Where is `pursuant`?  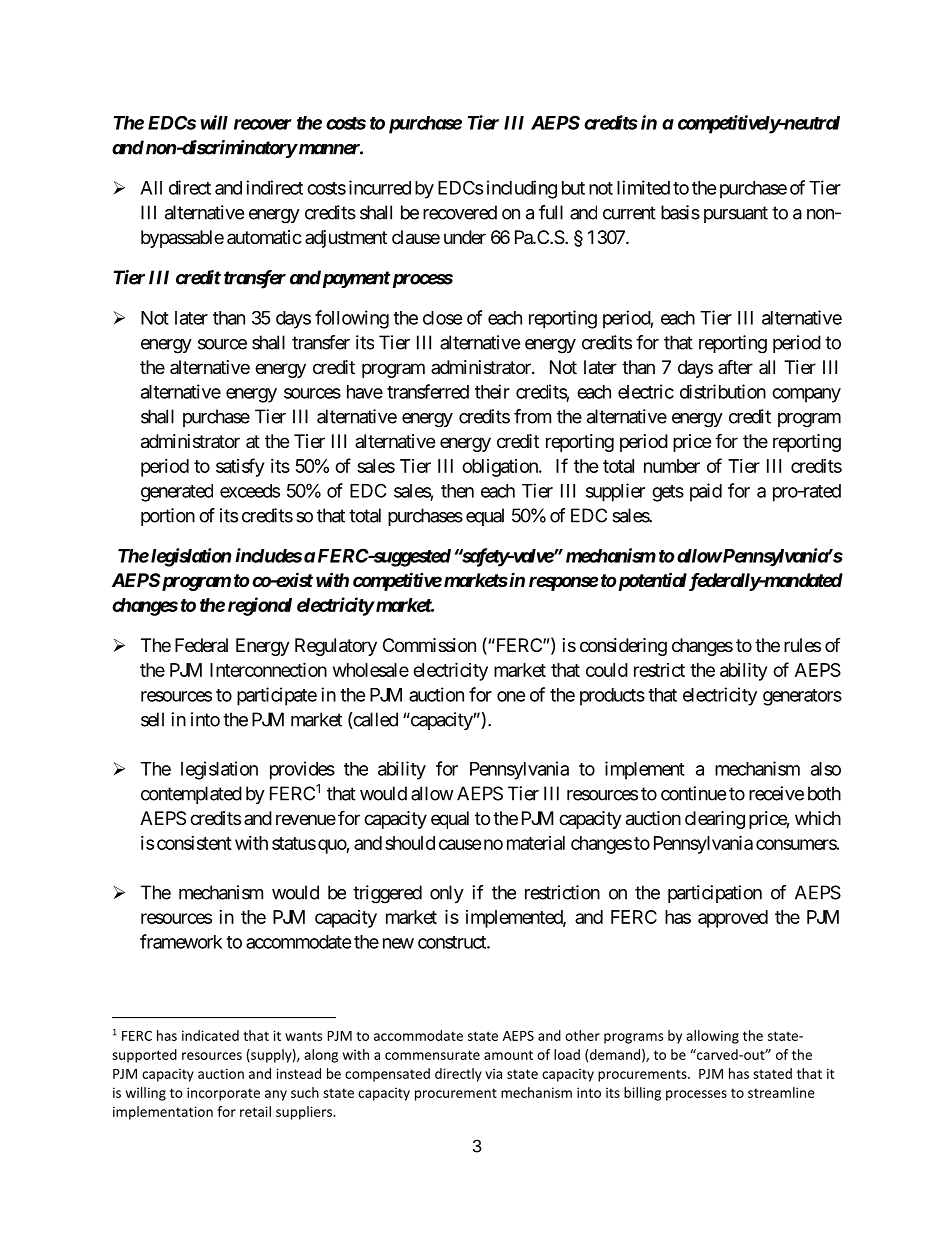
pursuant is located at coordinates (736, 214).
